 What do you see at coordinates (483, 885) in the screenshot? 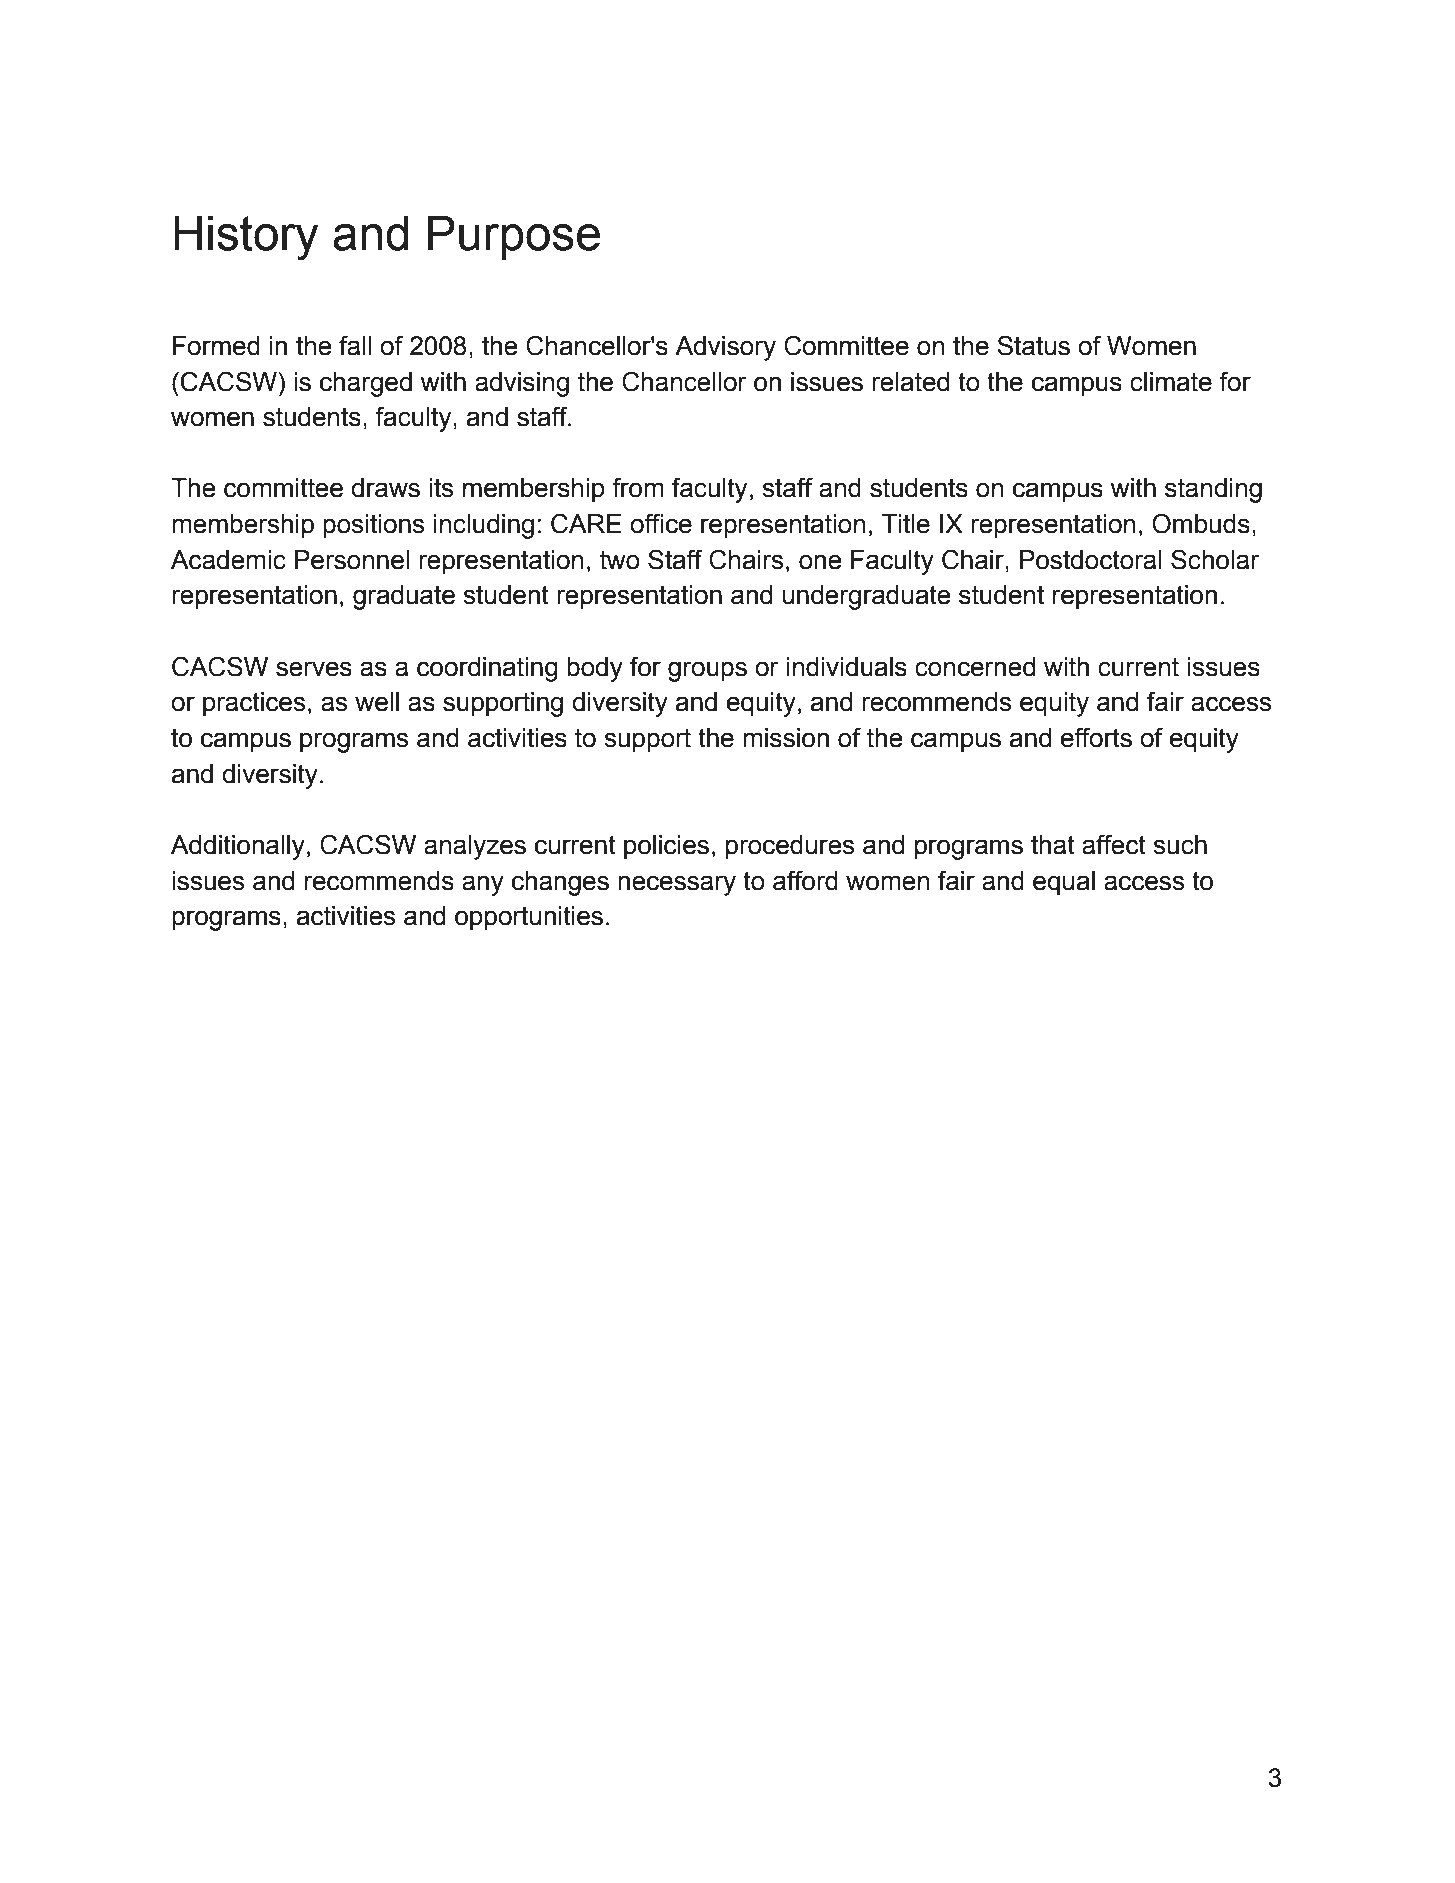
I see `any` at bounding box center [483, 885].
